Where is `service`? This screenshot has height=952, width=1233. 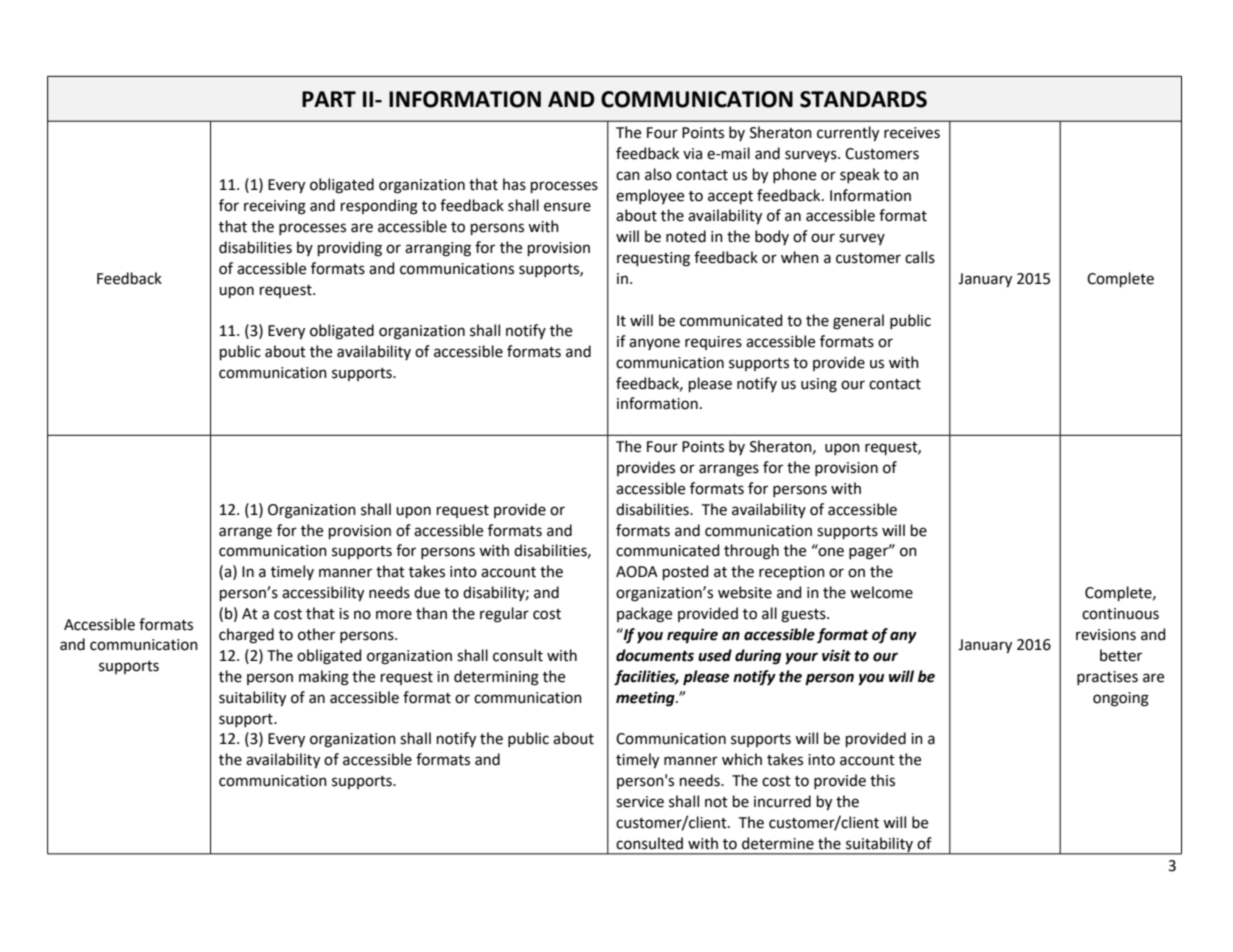
service is located at coordinates (640, 802).
